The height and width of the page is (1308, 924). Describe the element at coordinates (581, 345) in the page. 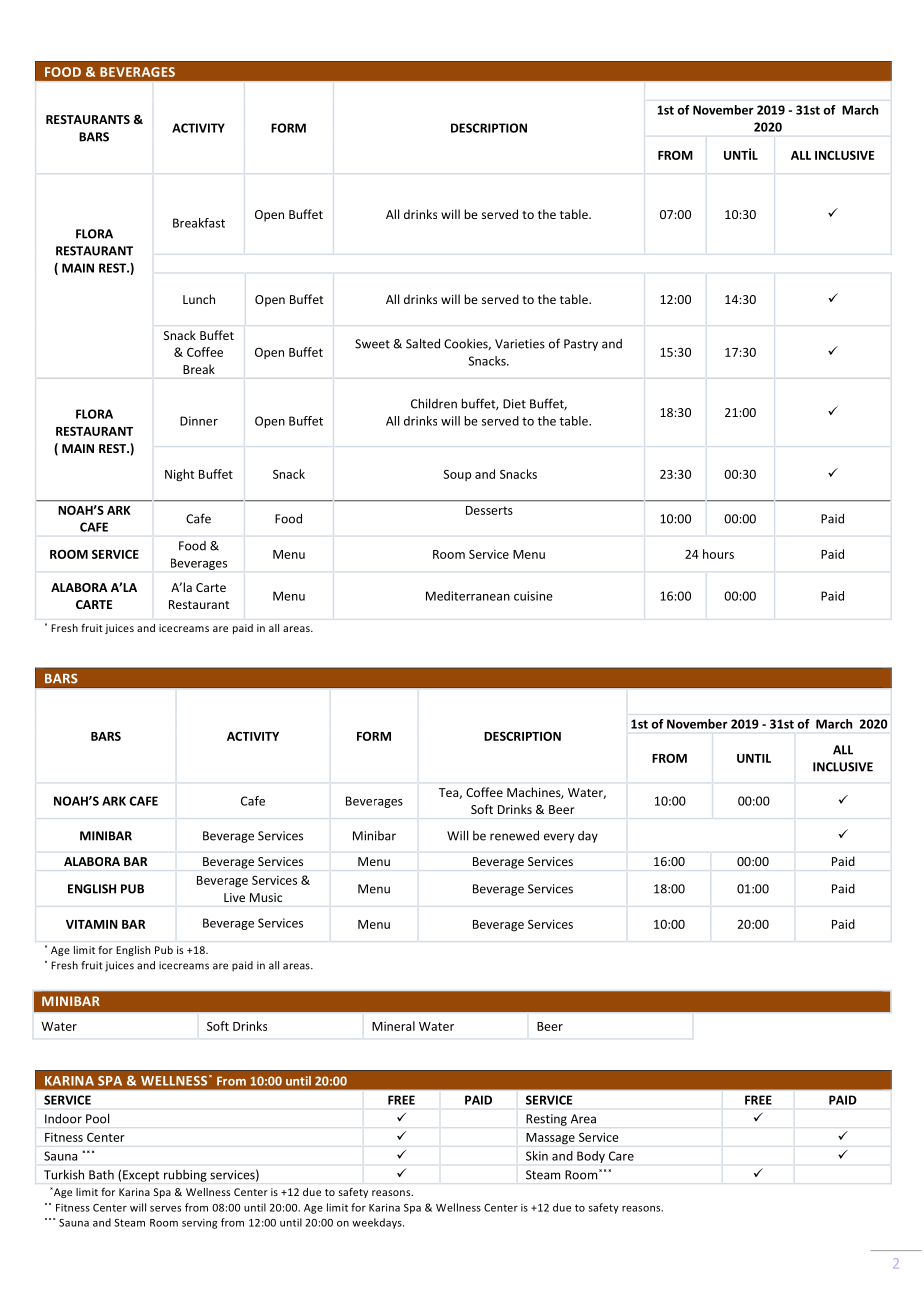

I see `Pastry` at that location.
